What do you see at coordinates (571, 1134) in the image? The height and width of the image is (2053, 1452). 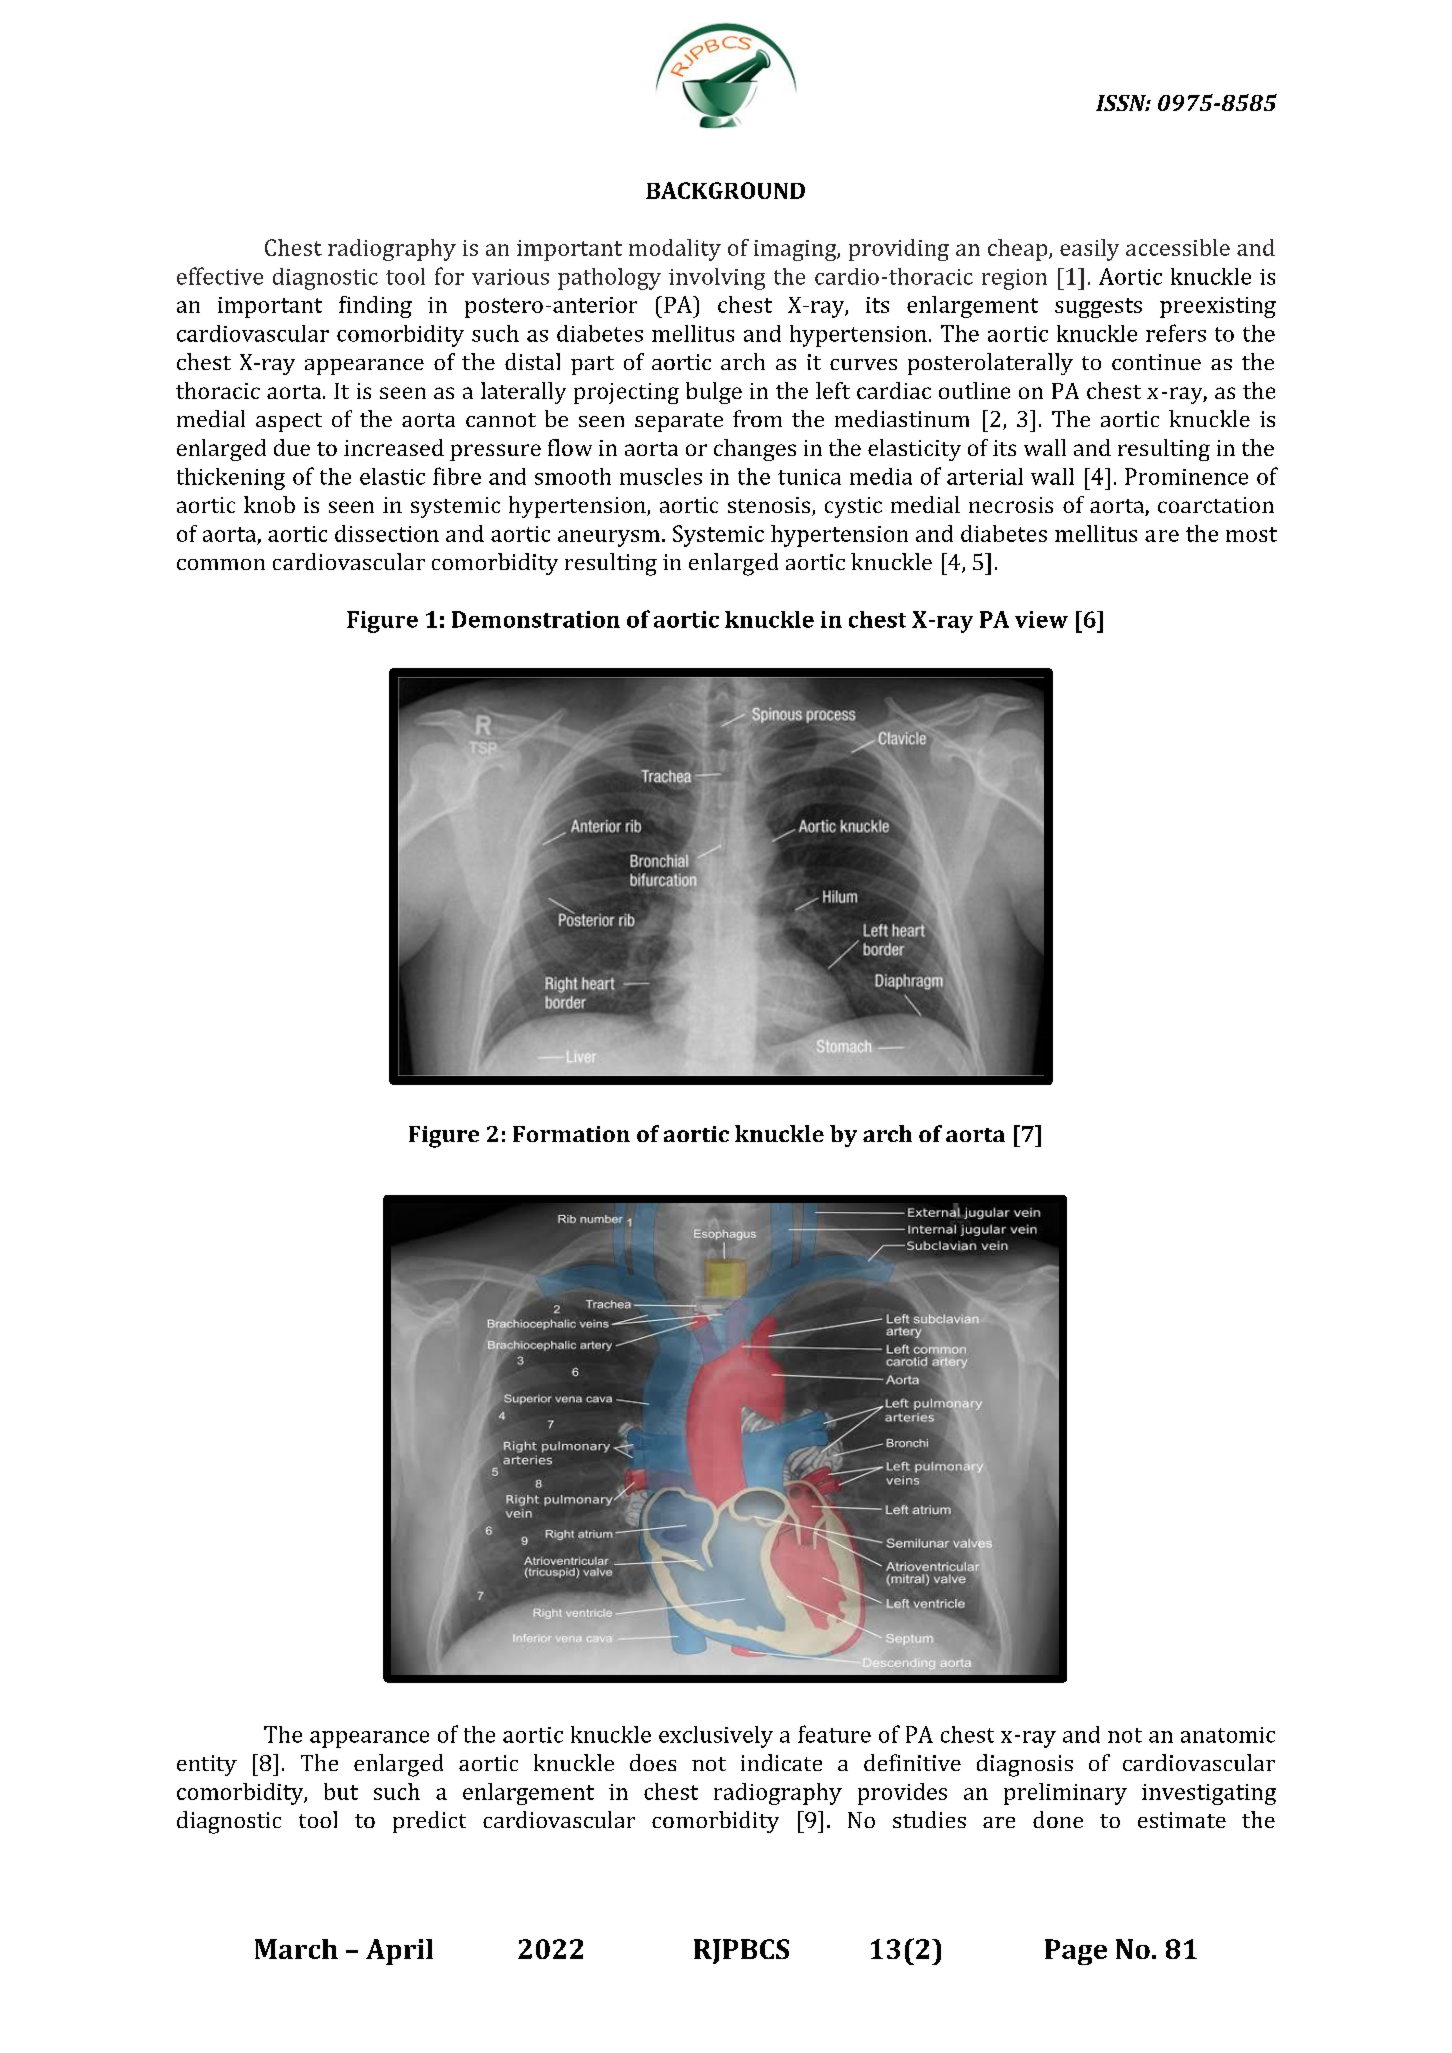 I see `Formation` at bounding box center [571, 1134].
